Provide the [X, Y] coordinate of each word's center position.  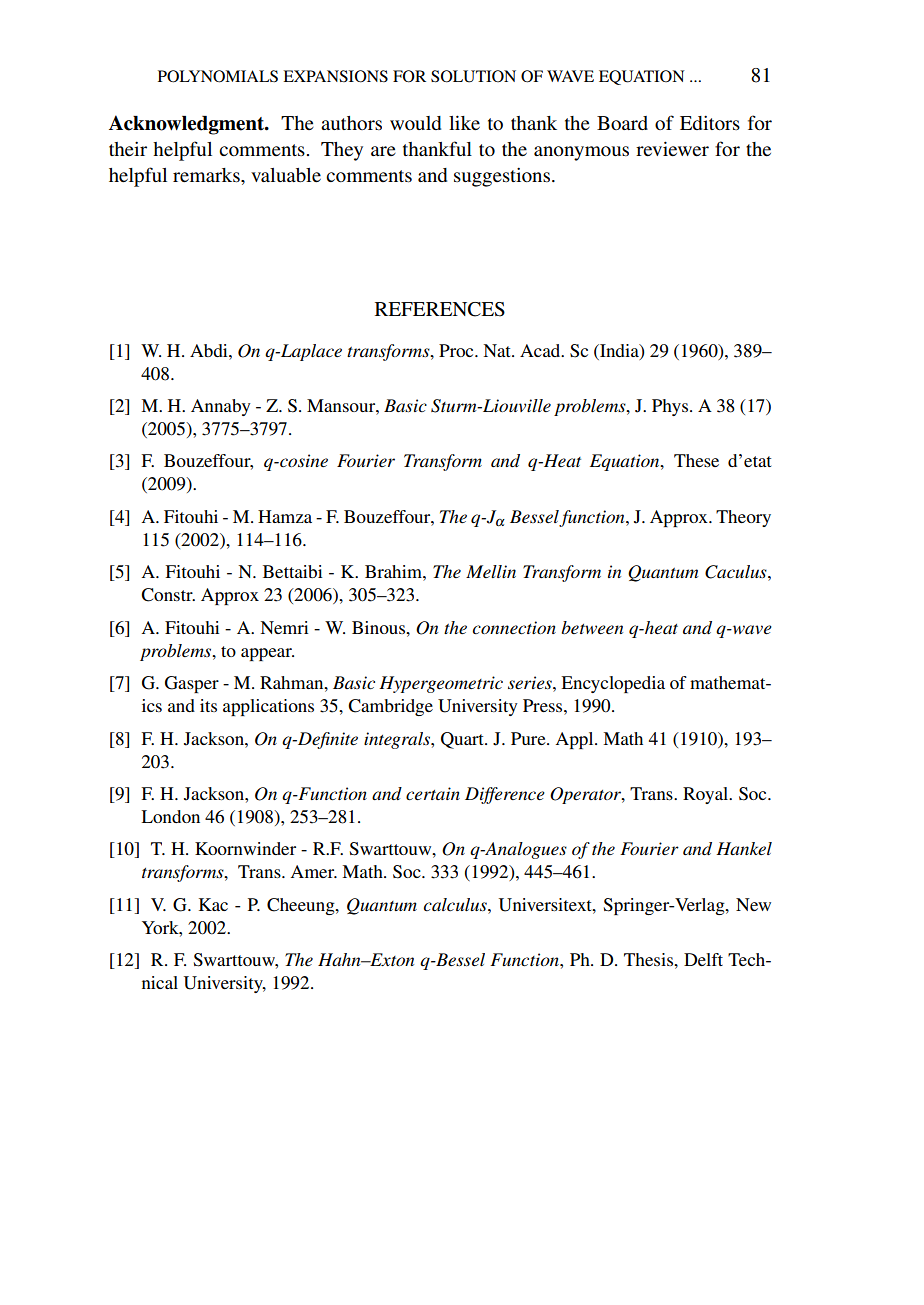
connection [514, 627]
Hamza [285, 516]
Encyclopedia [613, 684]
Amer [313, 871]
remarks [207, 175]
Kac [213, 904]
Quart [463, 740]
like [464, 122]
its [208, 705]
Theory [743, 518]
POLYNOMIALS [218, 76]
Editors [710, 123]
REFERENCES [440, 309]
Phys [671, 407]
